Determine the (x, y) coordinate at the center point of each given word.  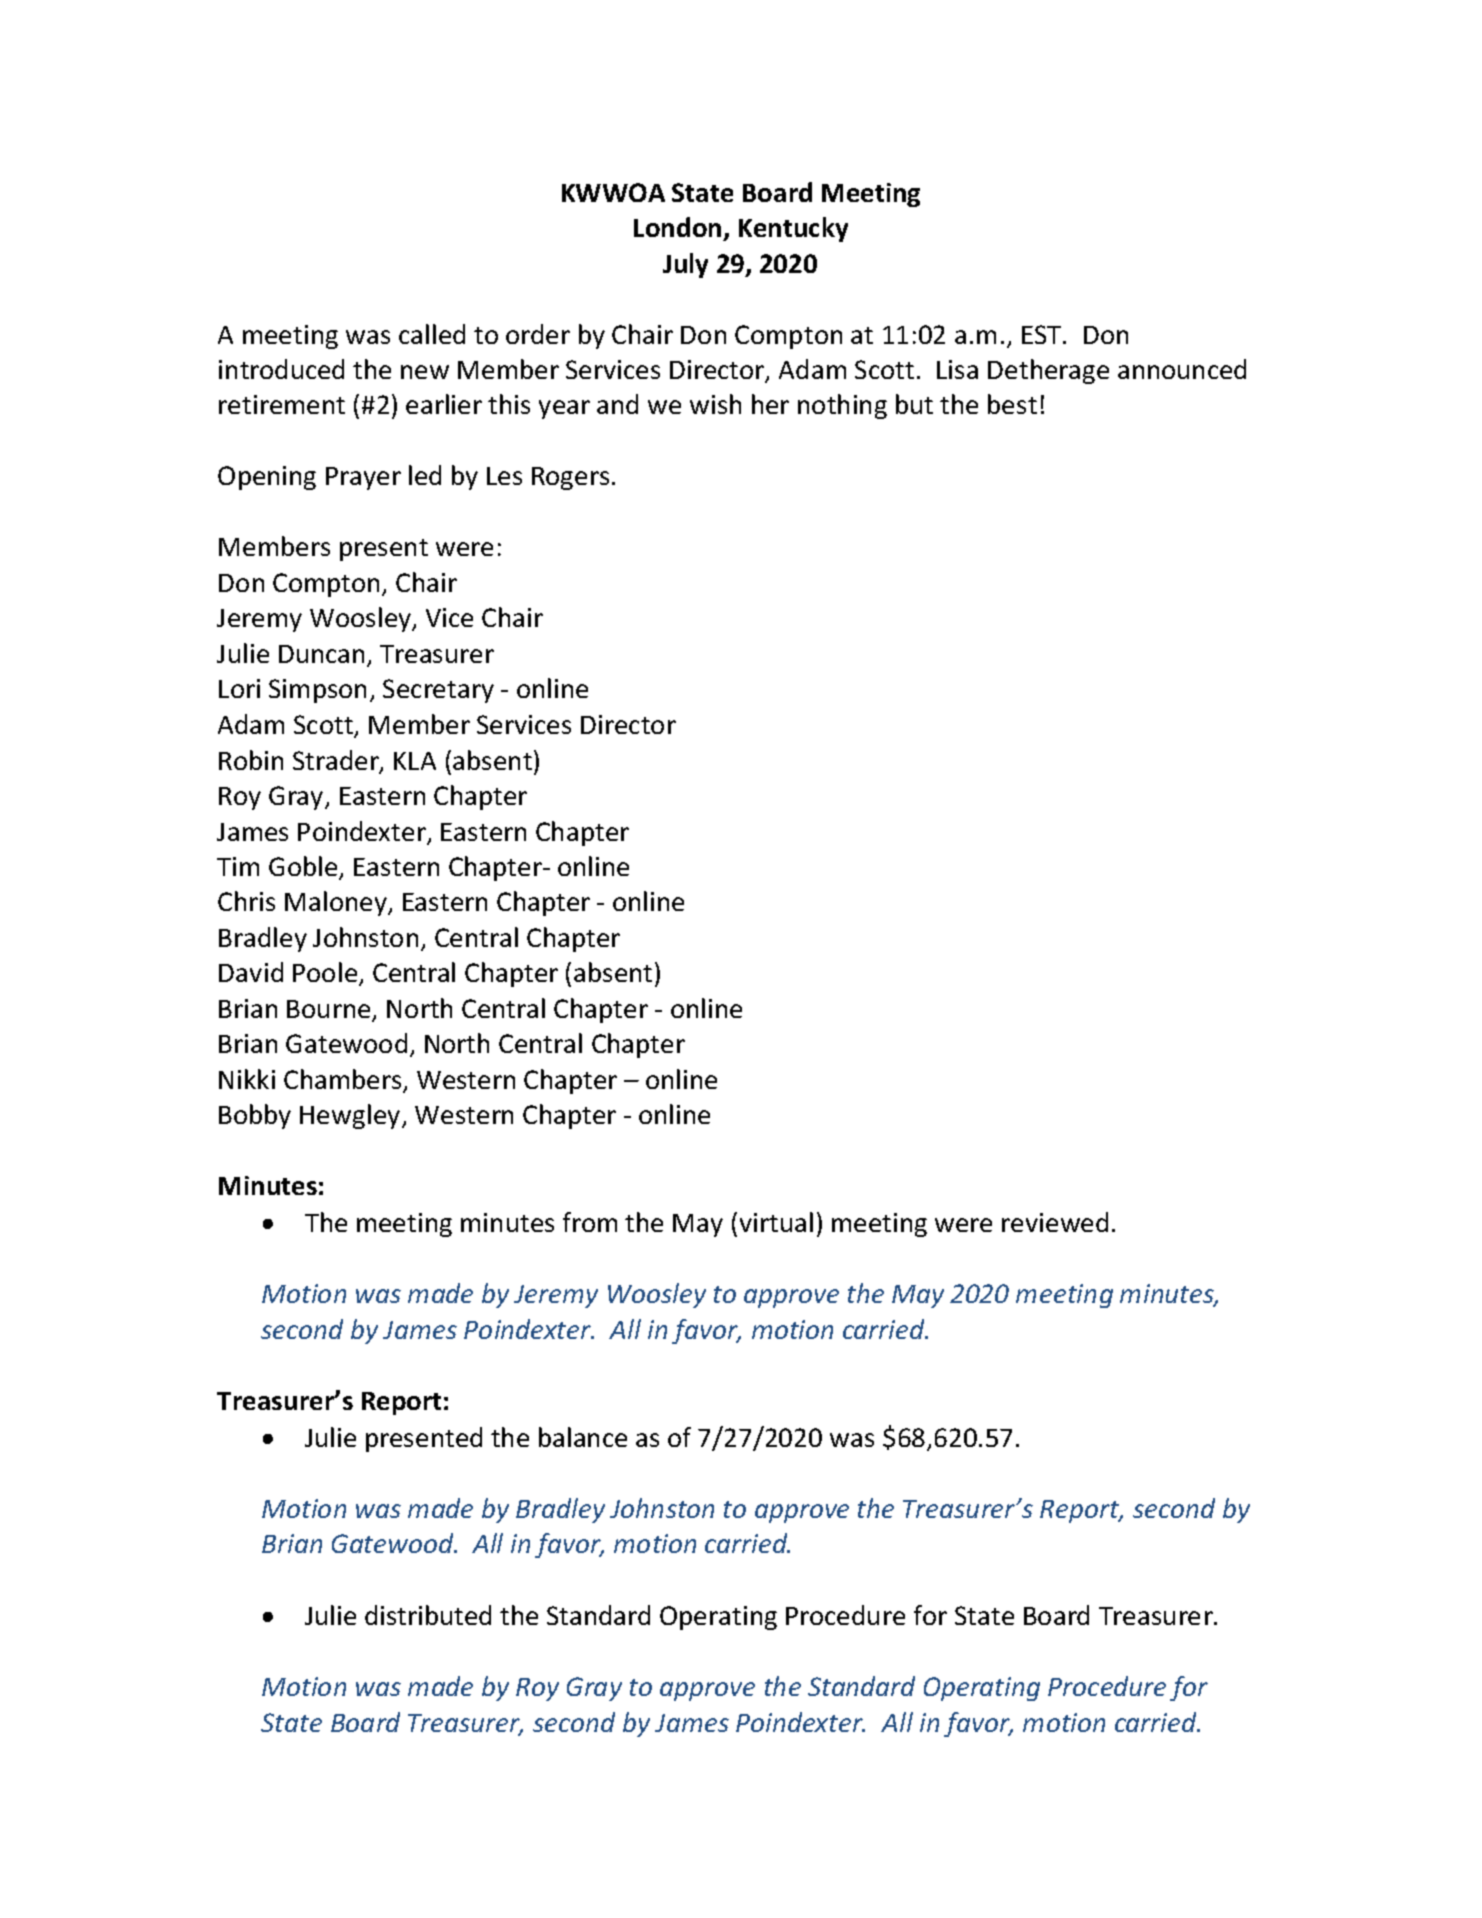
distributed (428, 1615)
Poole (326, 974)
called (432, 334)
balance (583, 1437)
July (685, 265)
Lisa (957, 369)
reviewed (1055, 1222)
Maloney (337, 903)
